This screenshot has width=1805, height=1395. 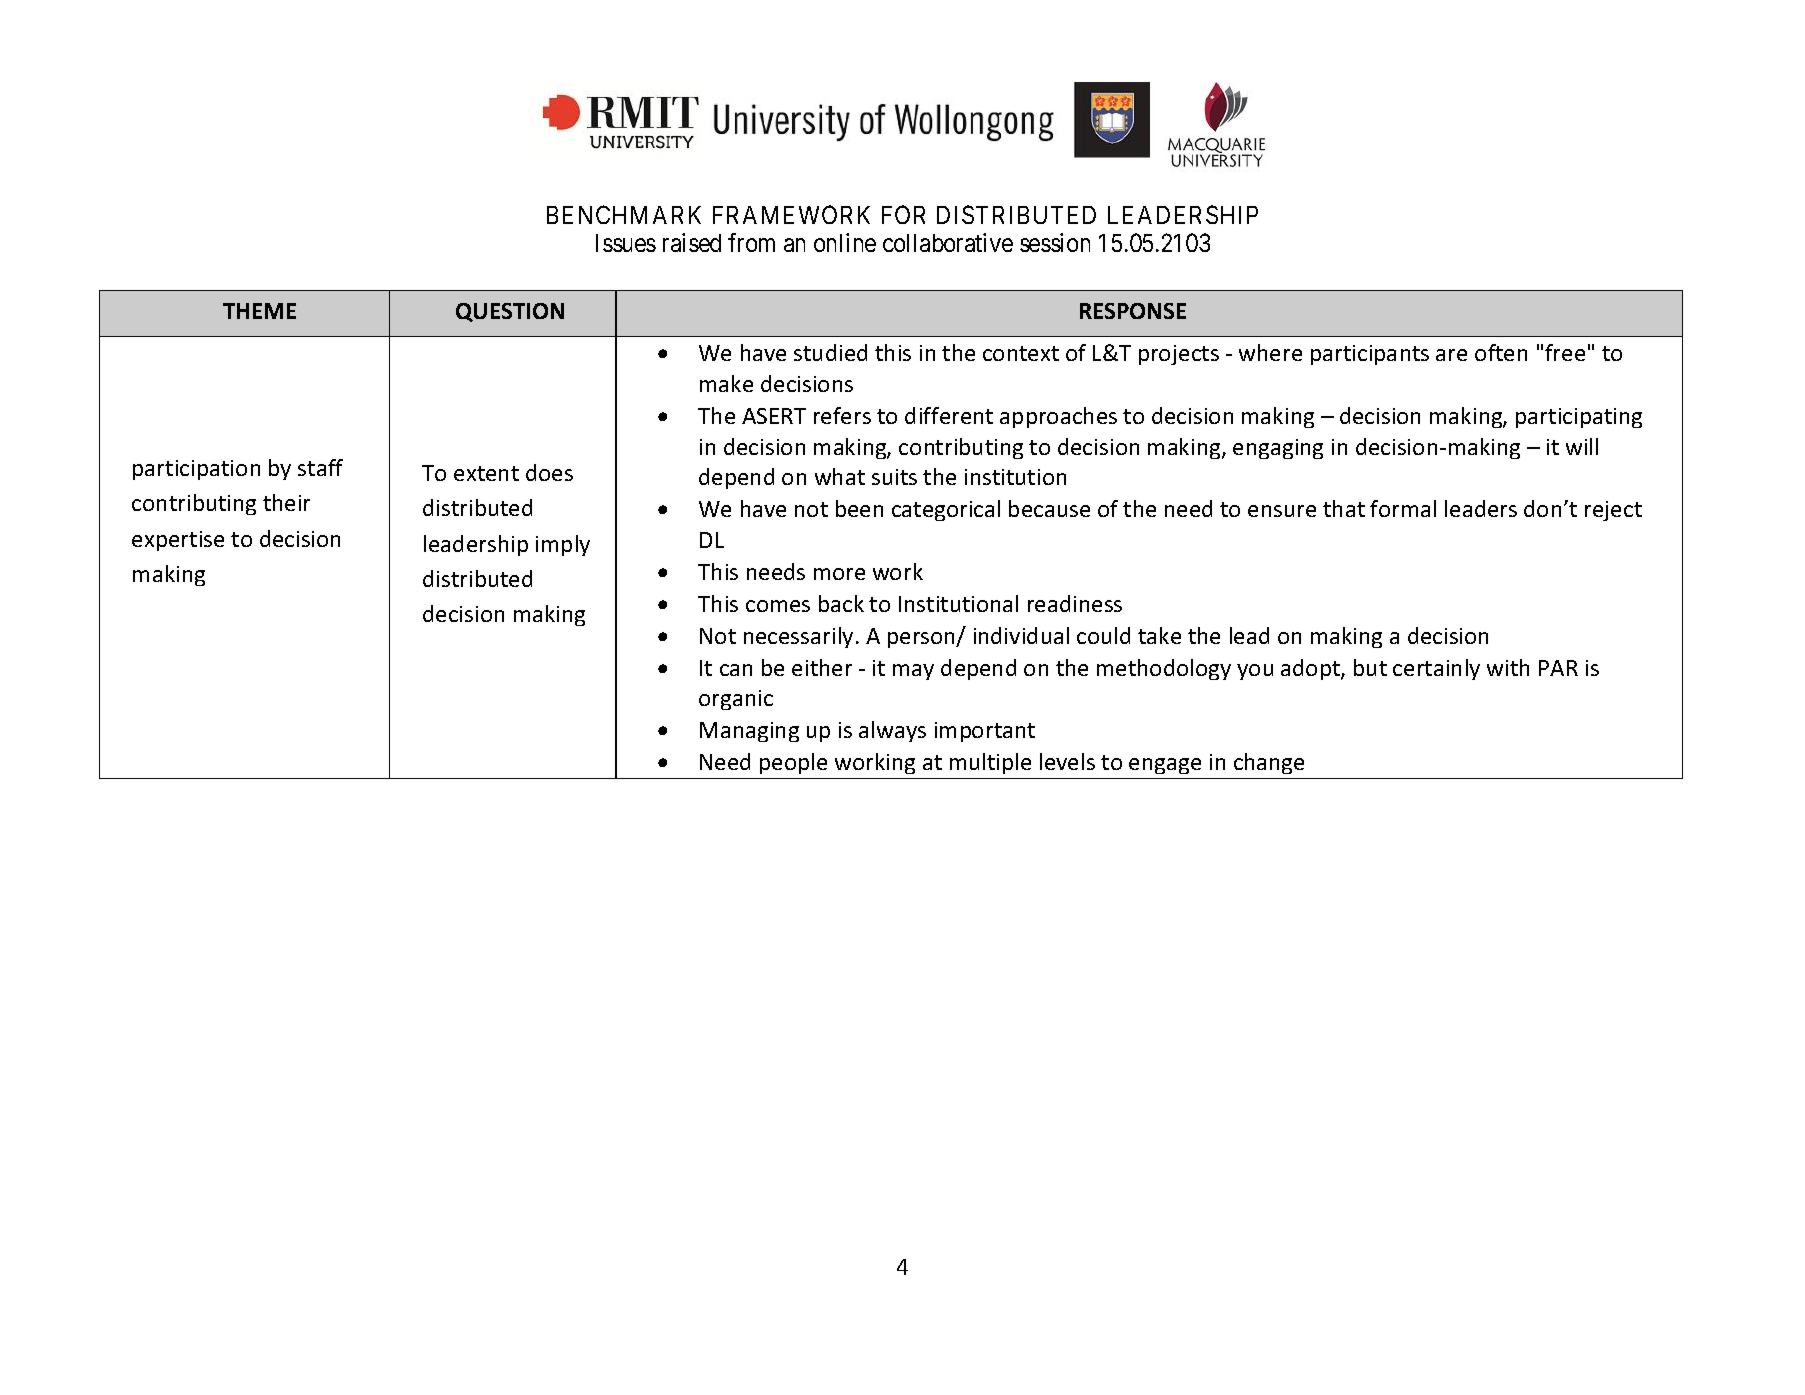 What do you see at coordinates (320, 467) in the screenshot?
I see `staff` at bounding box center [320, 467].
